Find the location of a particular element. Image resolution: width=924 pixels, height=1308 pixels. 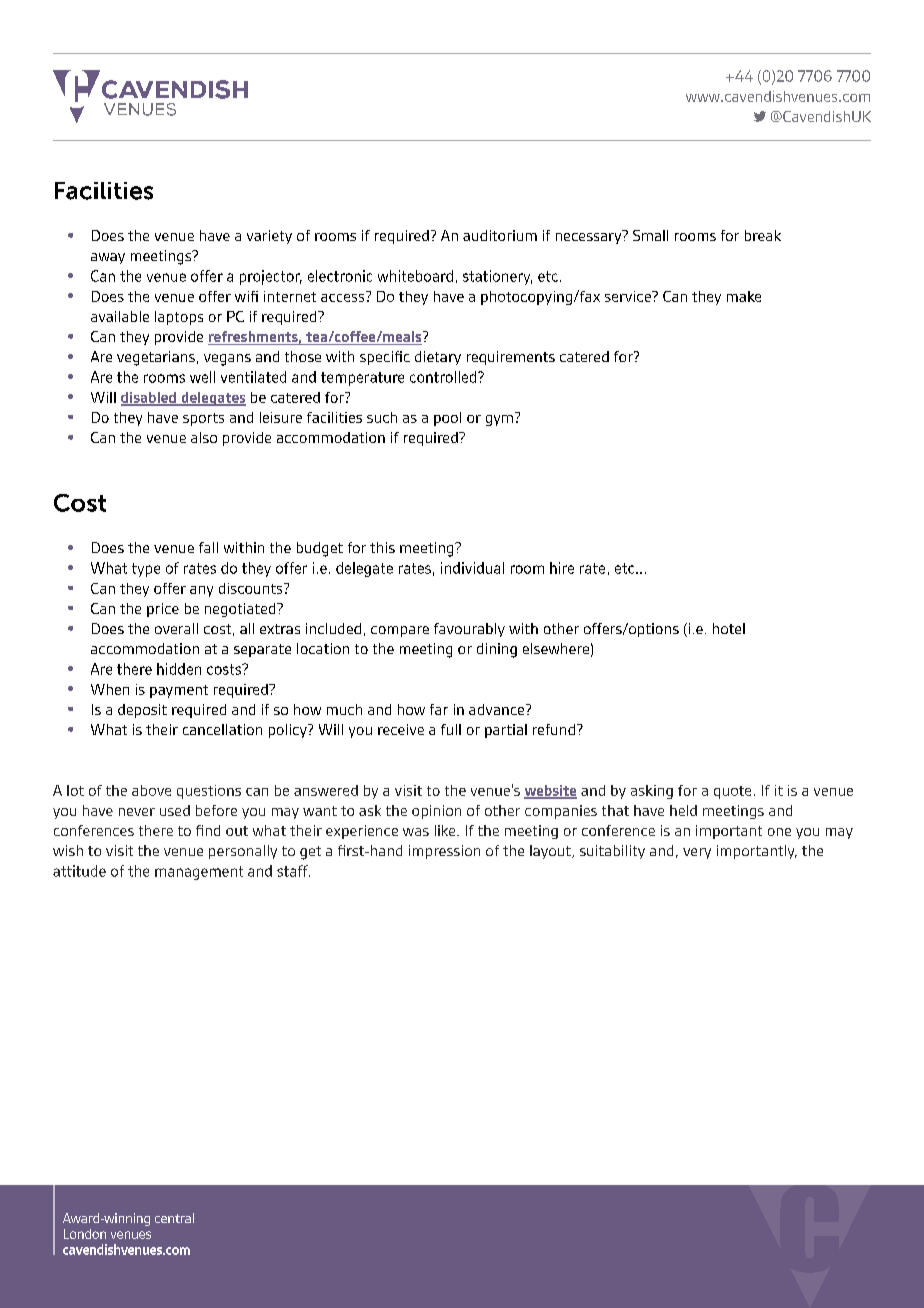

London is located at coordinates (85, 1234).
